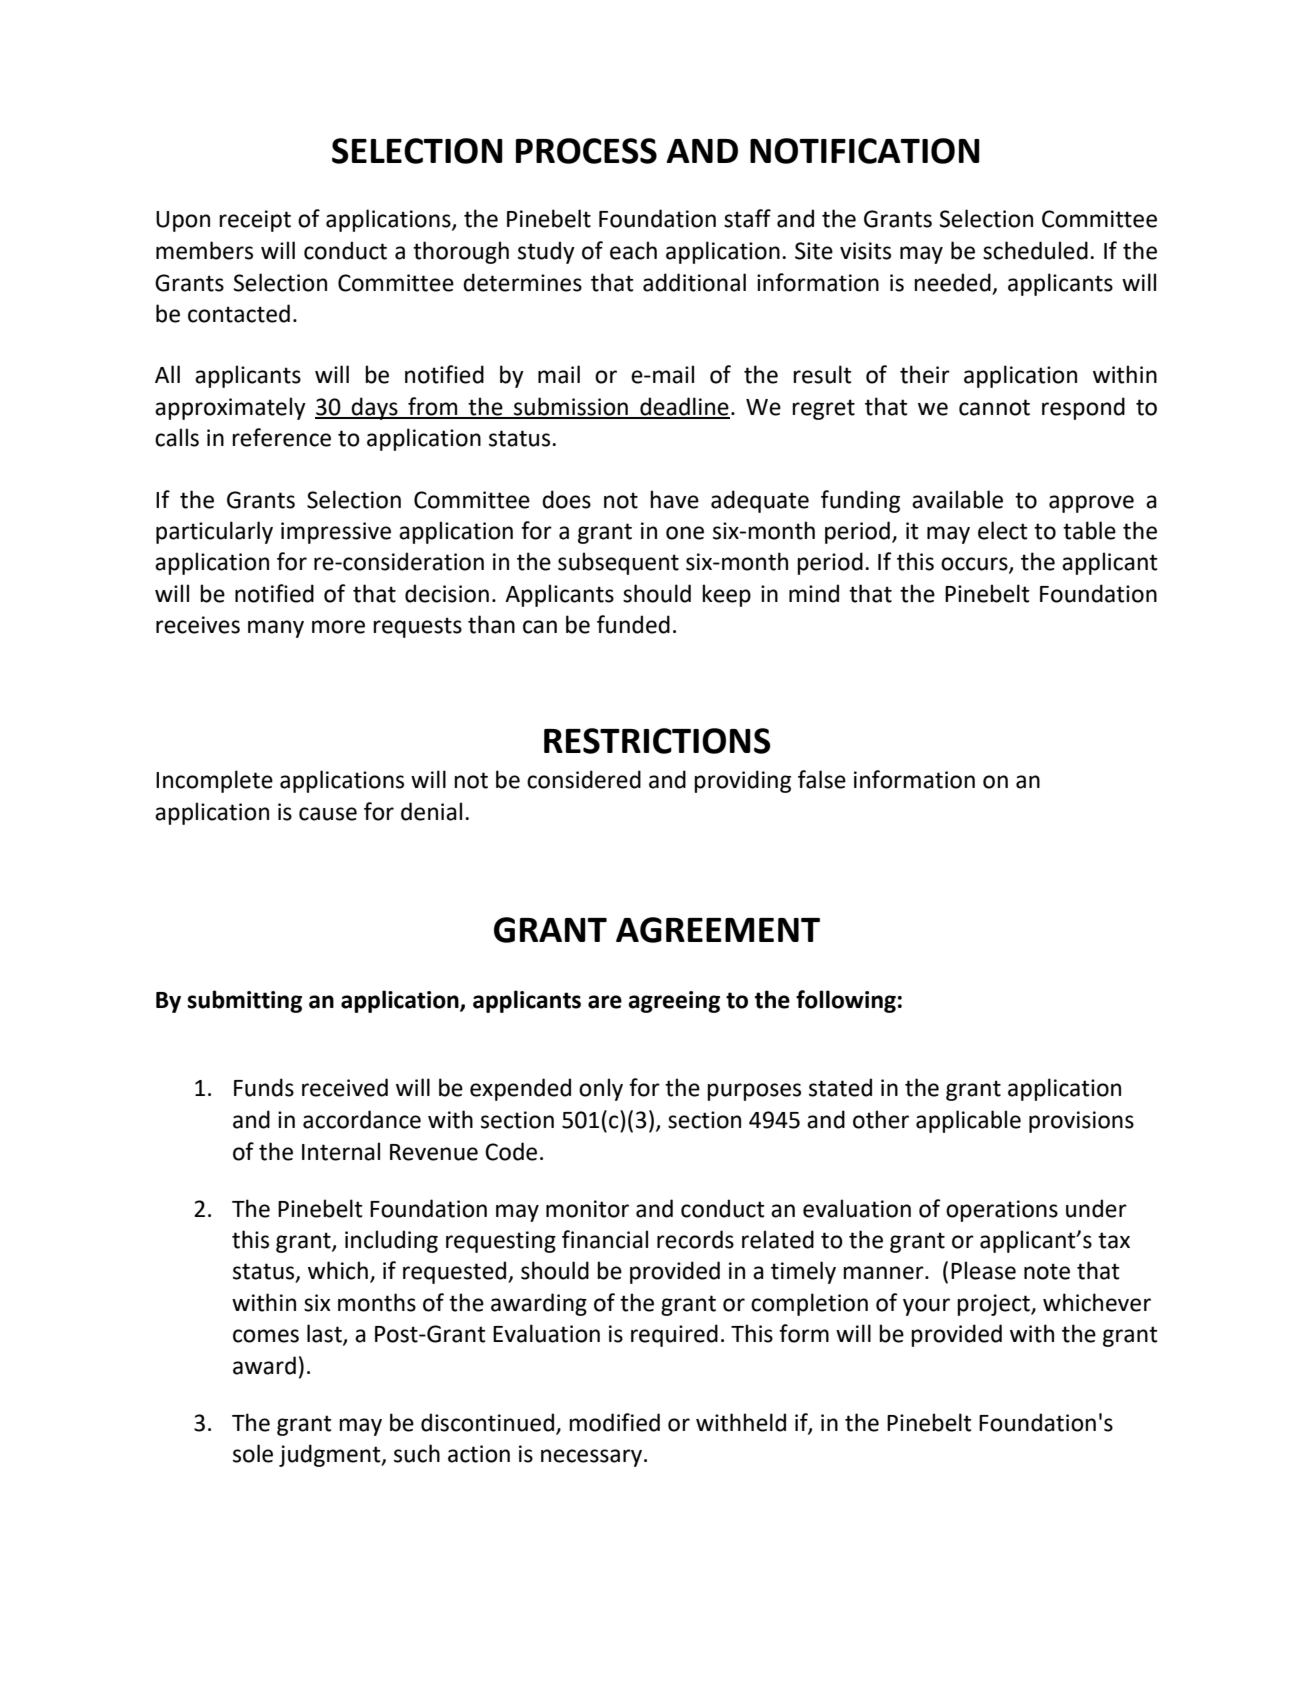 Image resolution: width=1312 pixels, height=1697 pixels. What do you see at coordinates (822, 779) in the screenshot?
I see `false` at bounding box center [822, 779].
